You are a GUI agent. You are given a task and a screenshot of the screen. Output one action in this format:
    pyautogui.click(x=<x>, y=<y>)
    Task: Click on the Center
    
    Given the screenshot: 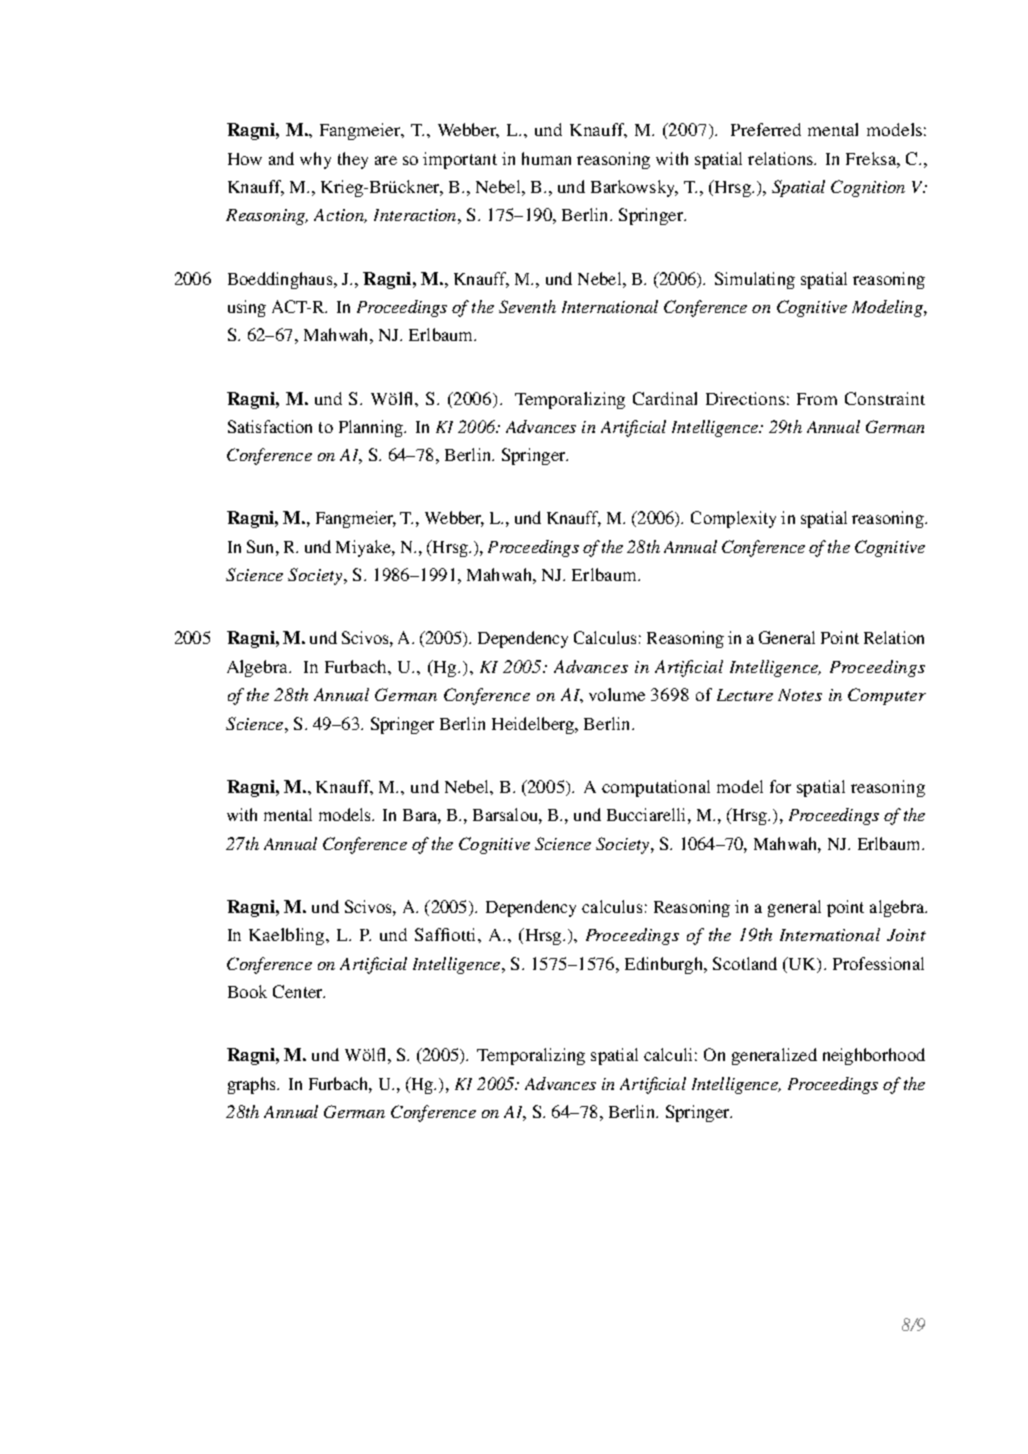 What is the action you would take?
    pyautogui.click(x=299, y=991)
